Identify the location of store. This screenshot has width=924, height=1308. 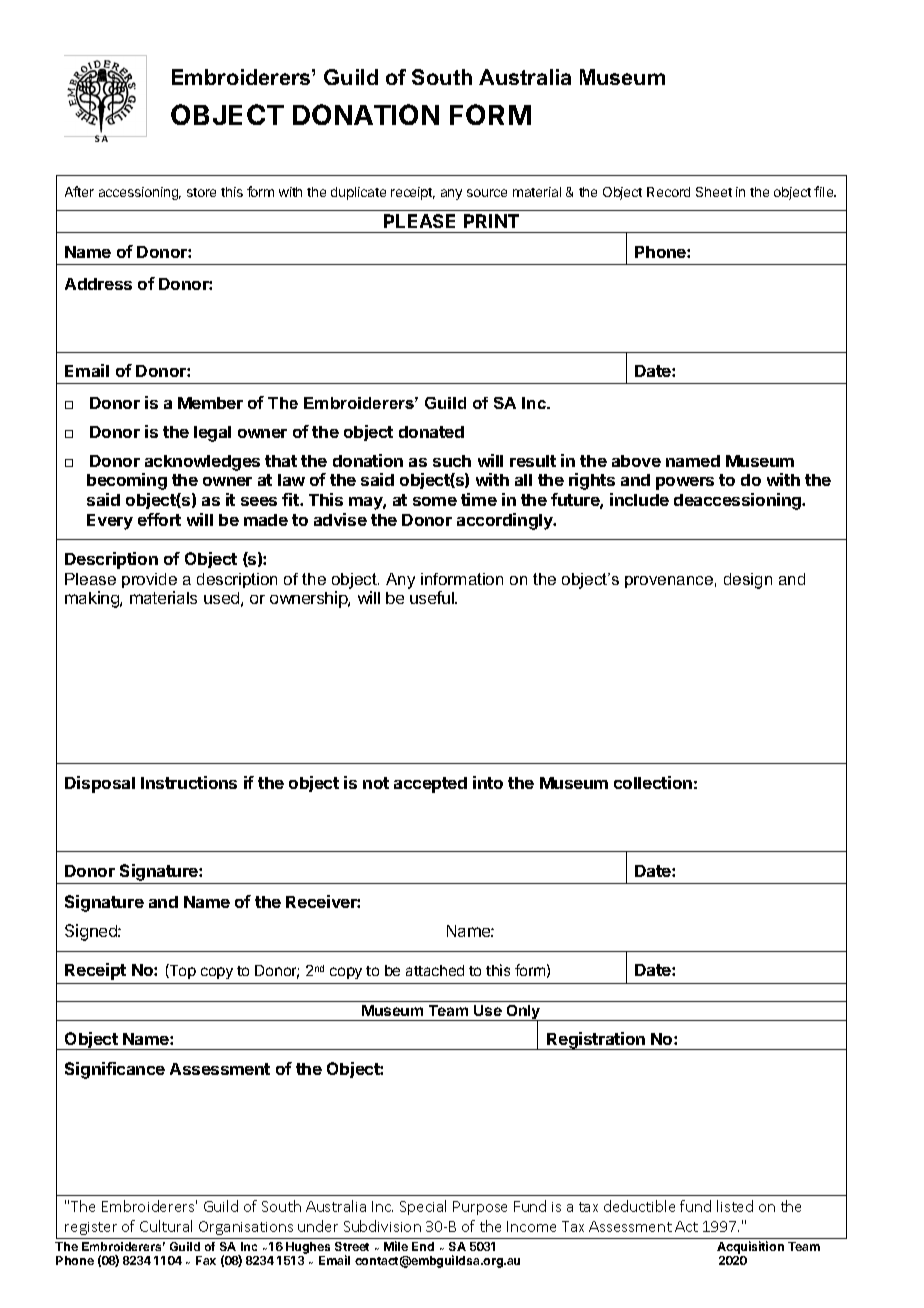
(201, 192).
